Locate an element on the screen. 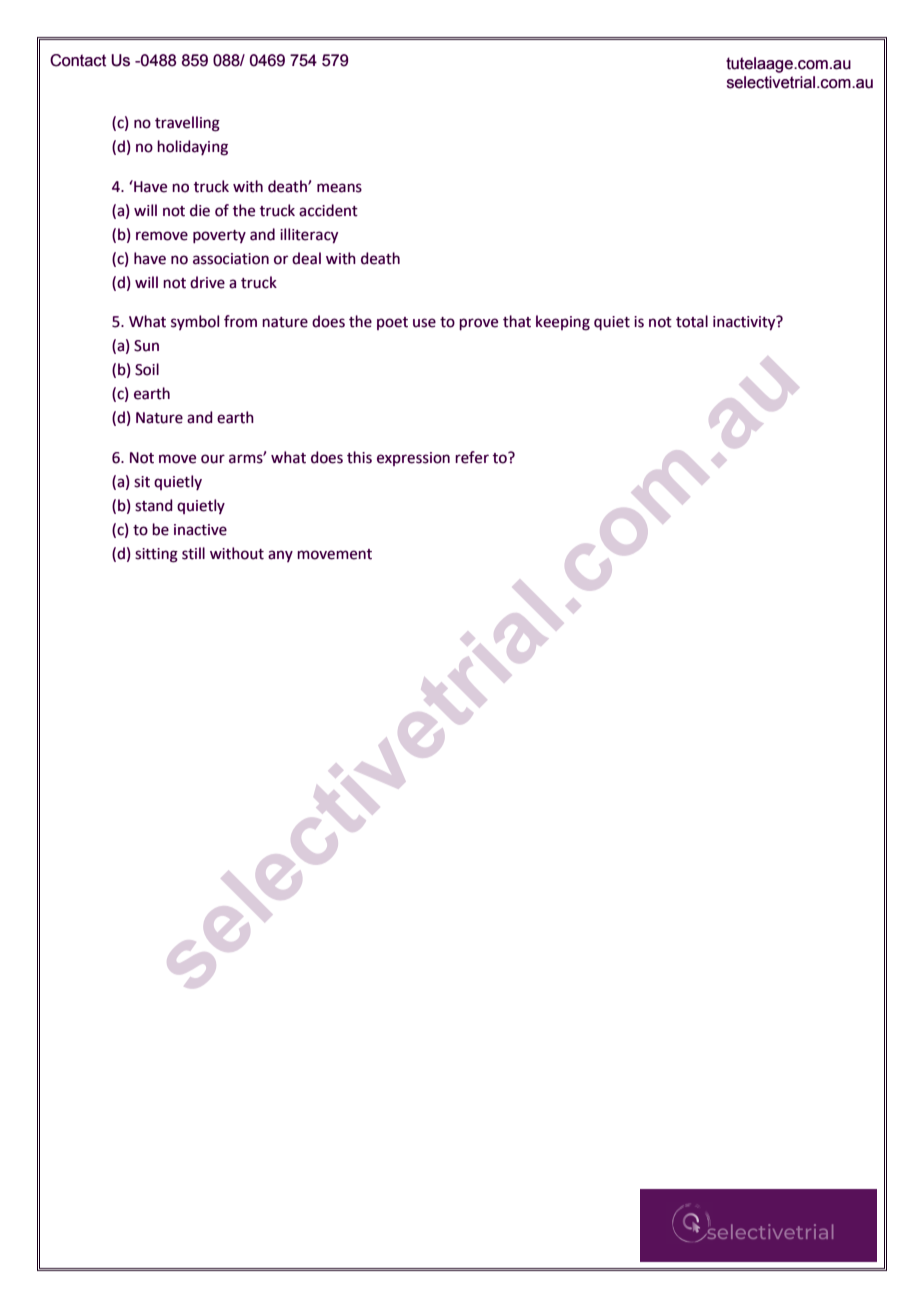 This screenshot has height=1308, width=924. use is located at coordinates (424, 323).
